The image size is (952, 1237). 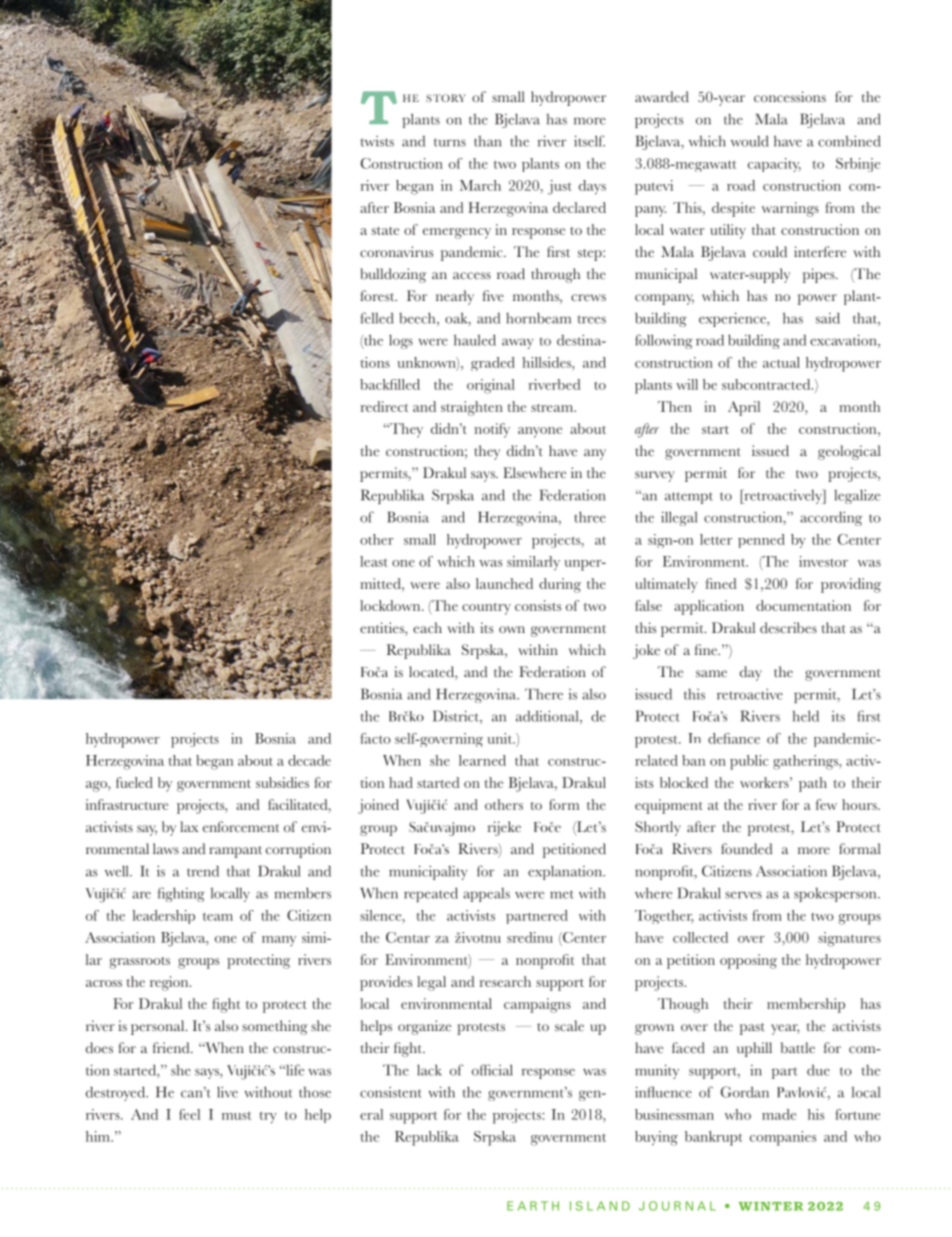 What do you see at coordinates (744, 408) in the screenshot?
I see `April` at bounding box center [744, 408].
